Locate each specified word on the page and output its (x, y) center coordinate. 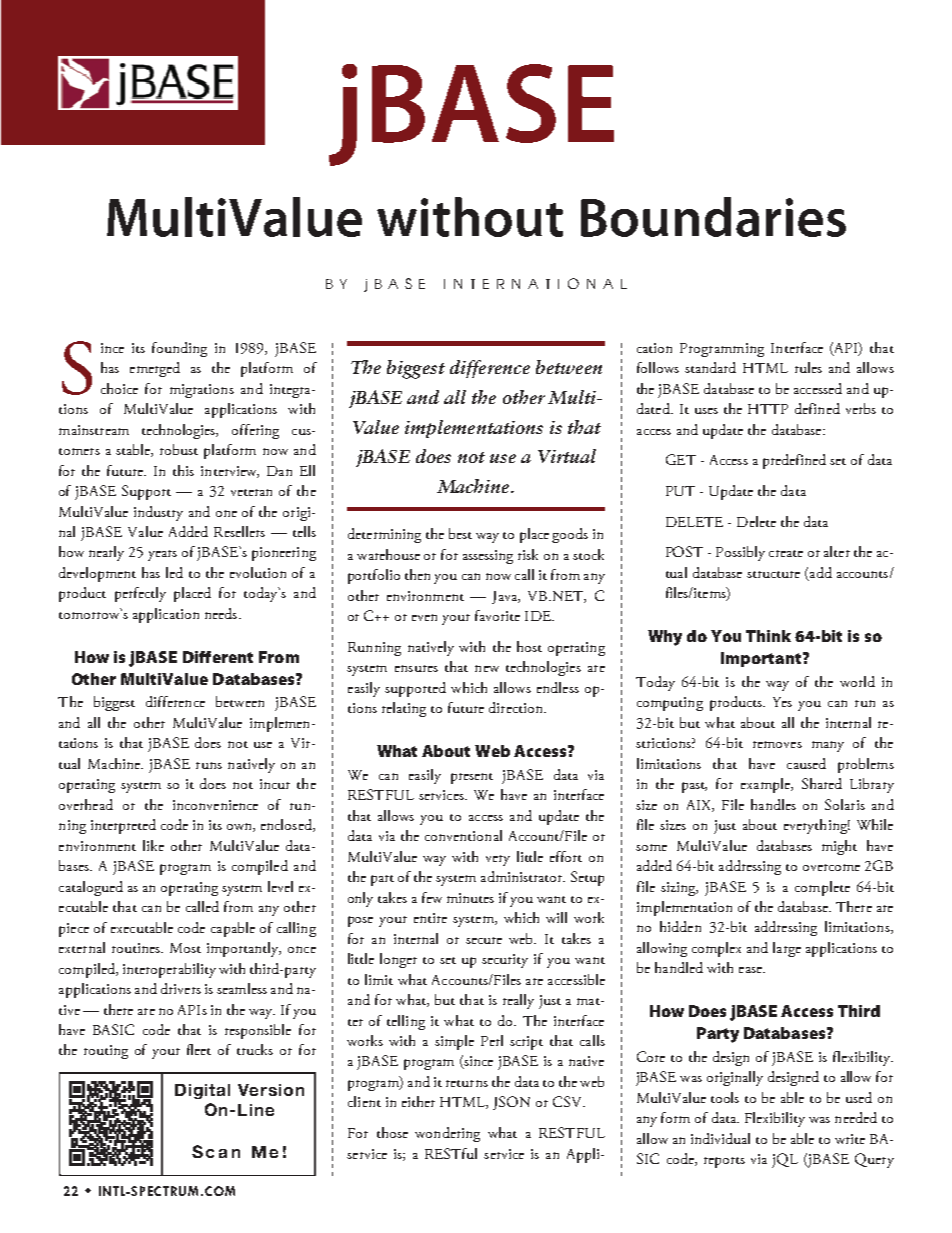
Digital (202, 1091)
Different (218, 657)
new (487, 668)
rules (808, 367)
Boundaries (713, 217)
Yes (782, 702)
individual (720, 1138)
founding (179, 349)
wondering (447, 1134)
